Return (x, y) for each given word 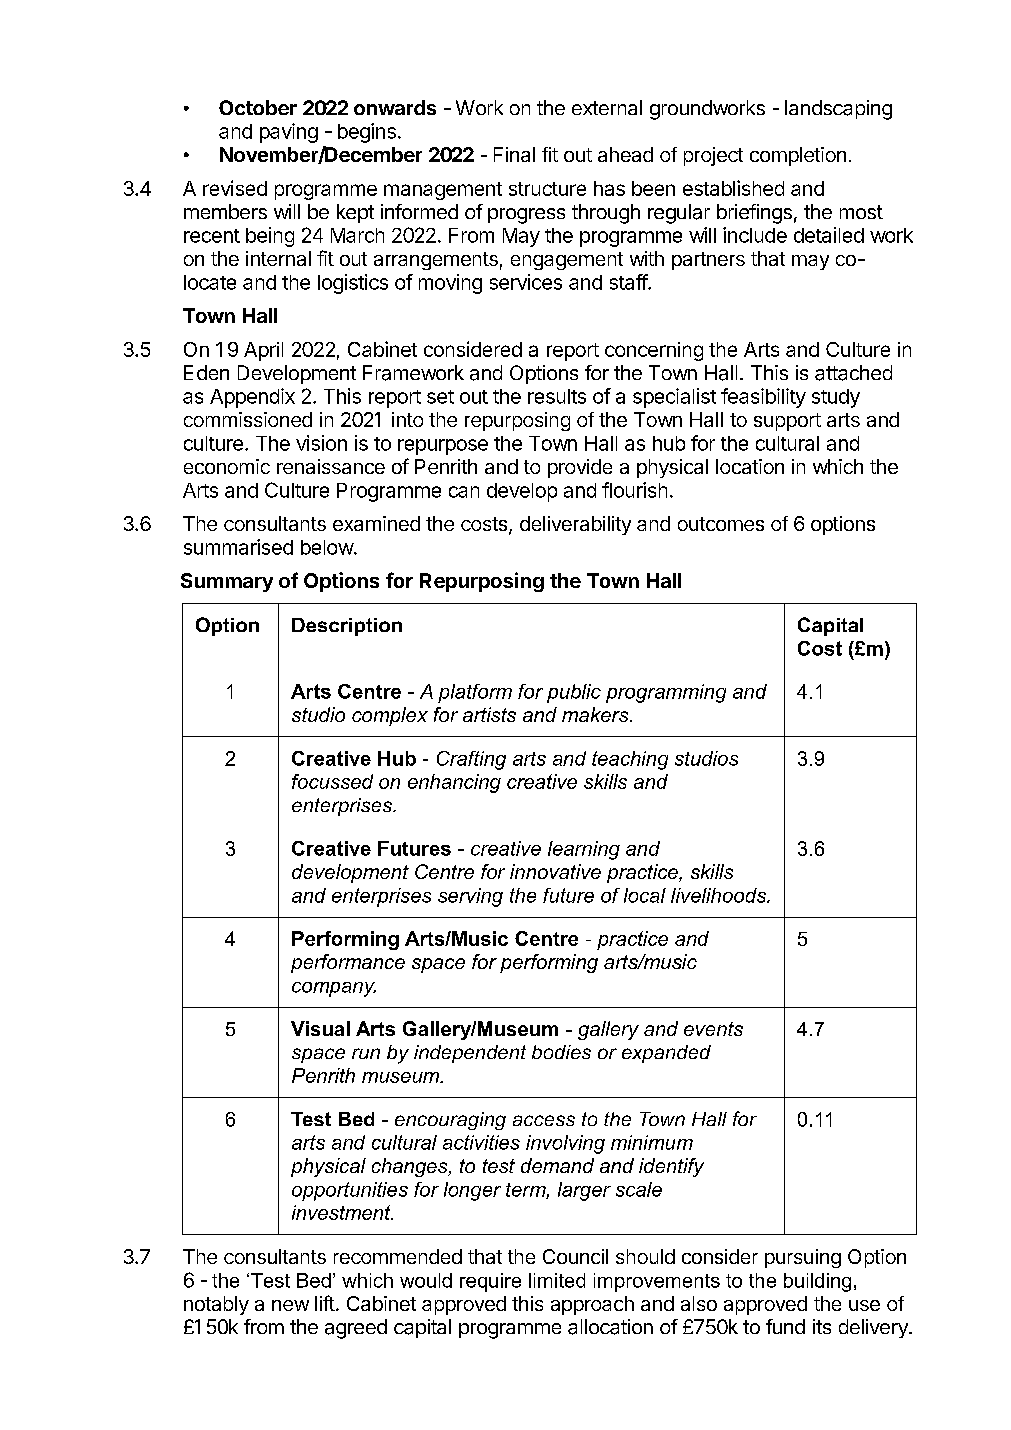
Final (514, 154)
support (787, 422)
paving (289, 133)
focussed (332, 781)
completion (798, 156)
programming (666, 693)
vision (321, 443)
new (290, 1305)
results (557, 396)
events (713, 1029)
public (574, 693)
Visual (320, 1028)
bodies (561, 1052)
